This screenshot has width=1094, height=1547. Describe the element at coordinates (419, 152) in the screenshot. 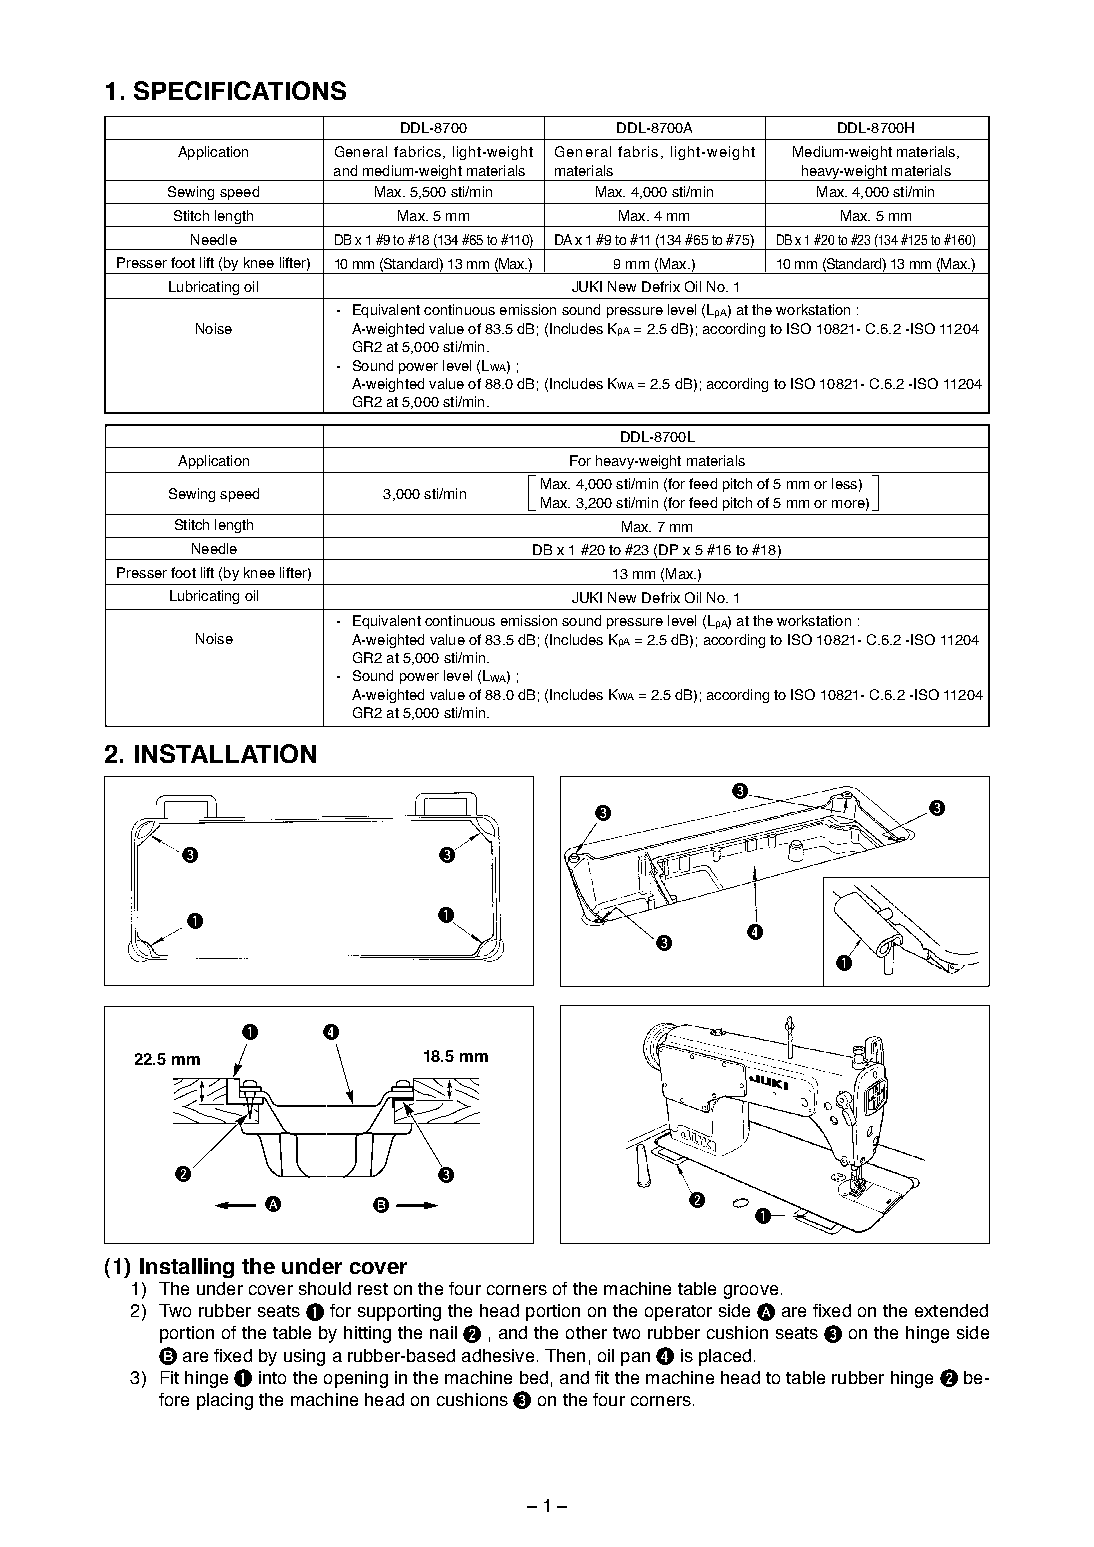

I see `fabrics` at that location.
